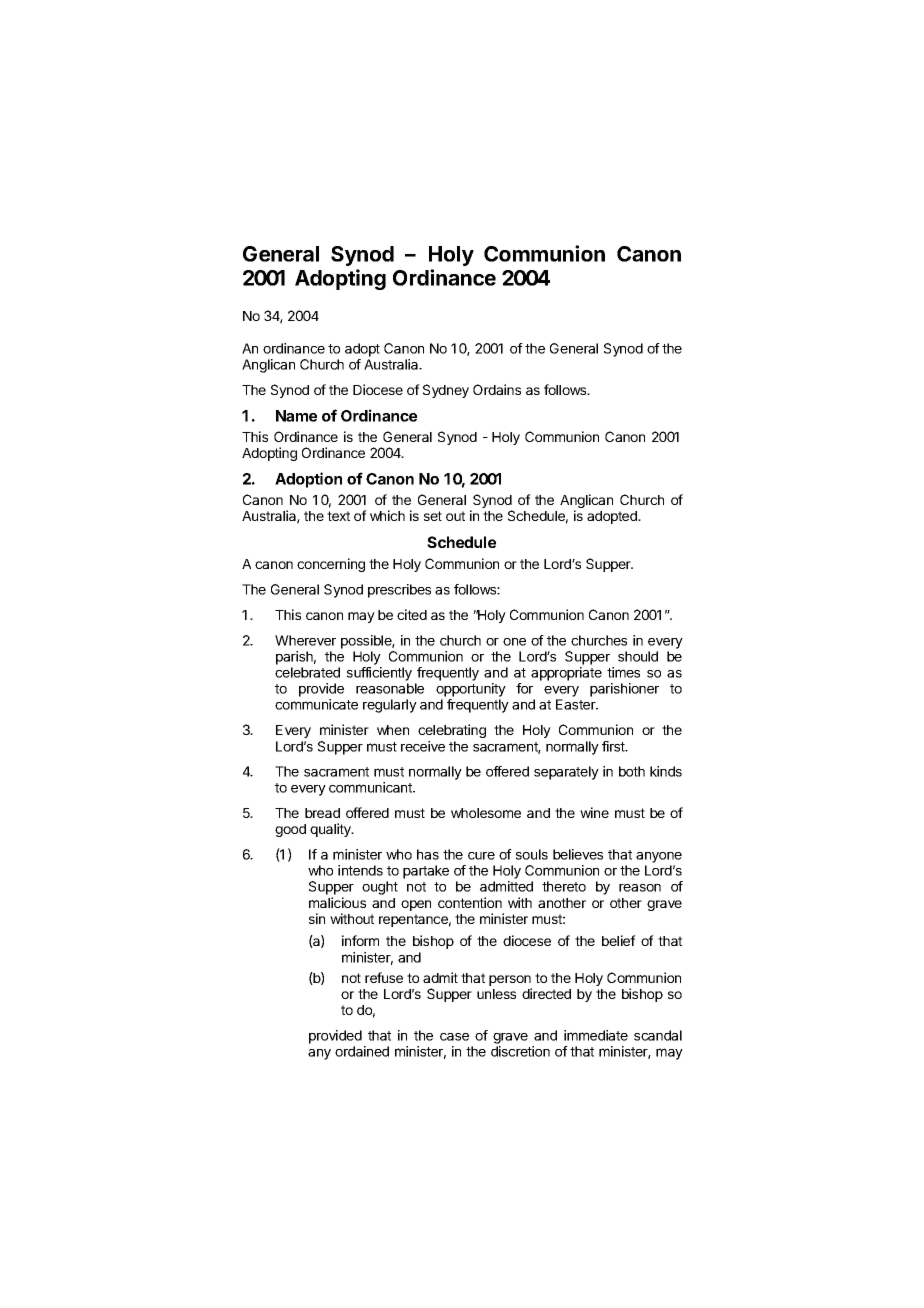 This page has width=924, height=1308. Describe the element at coordinates (316, 704) in the page. I see `communicate` at that location.
